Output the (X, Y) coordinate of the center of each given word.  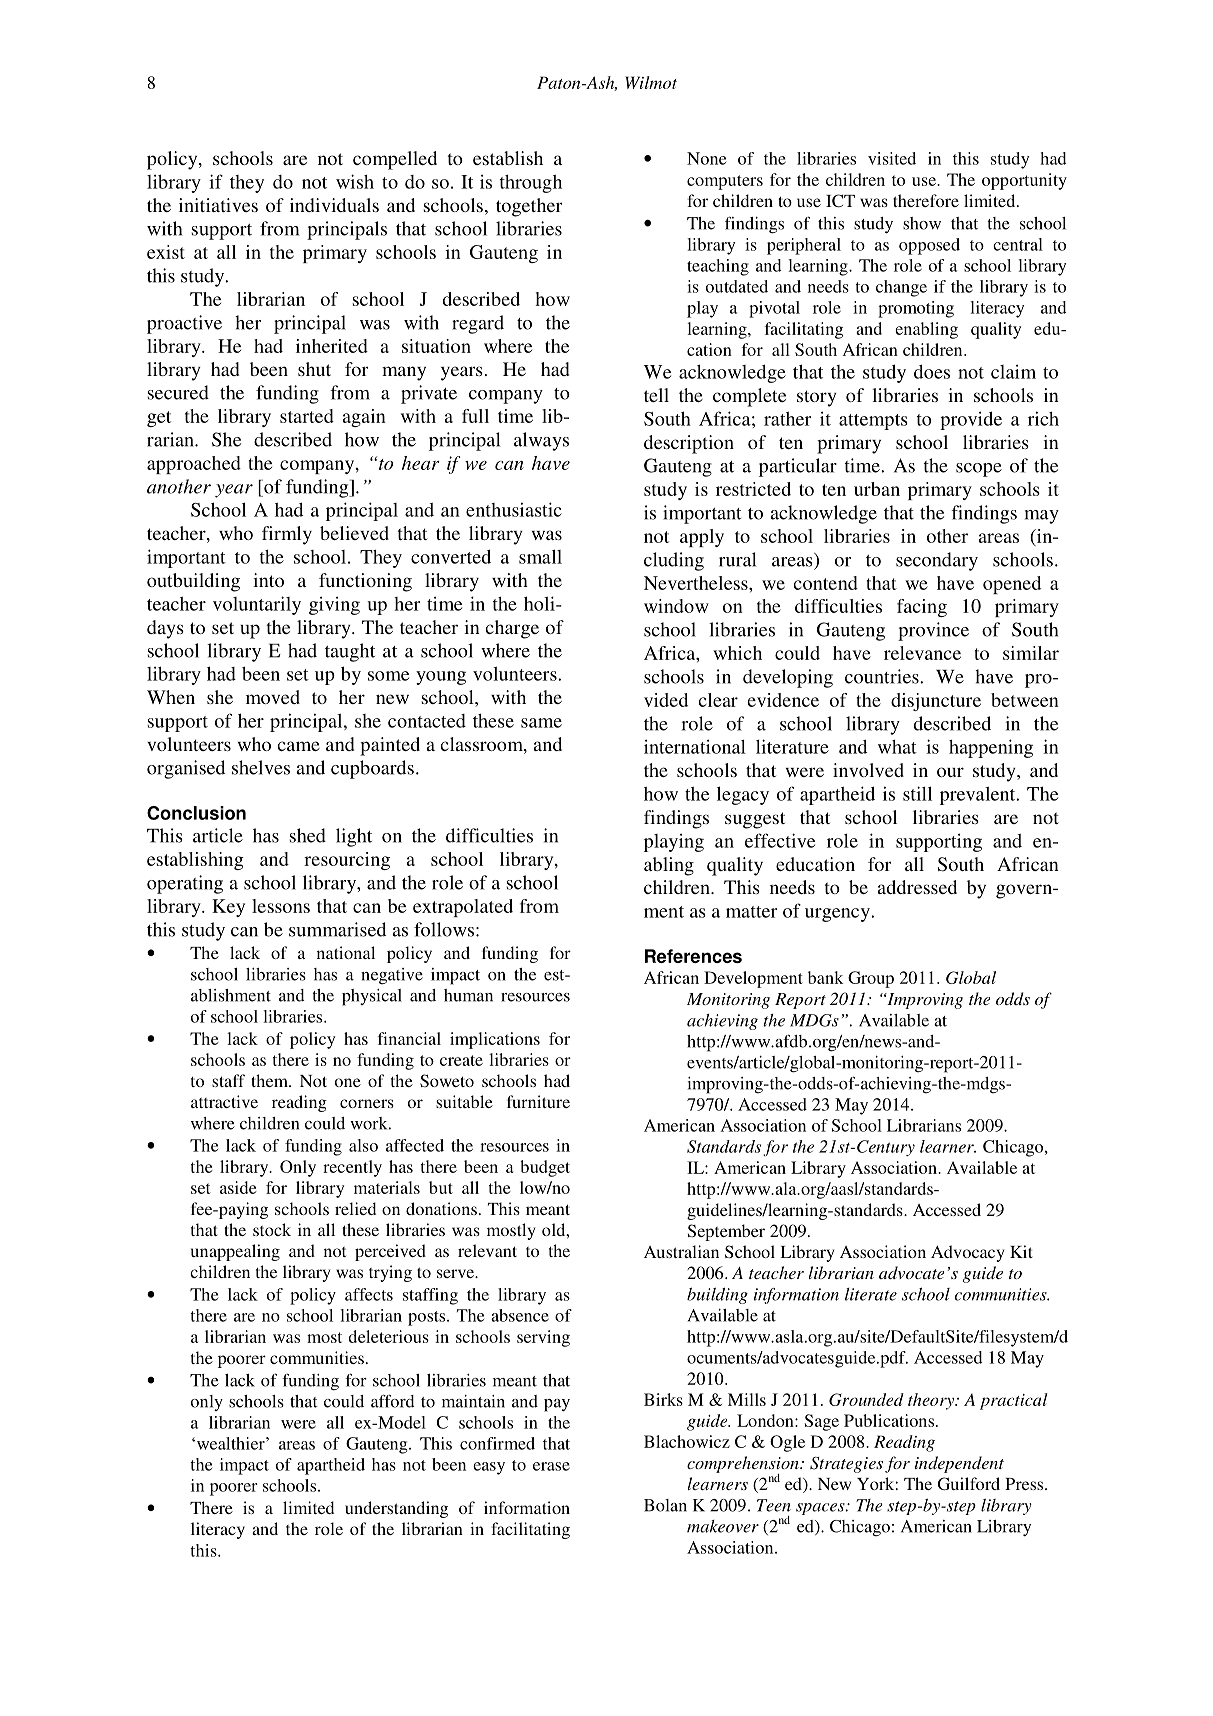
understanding (396, 1509)
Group (871, 979)
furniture (538, 1101)
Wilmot (651, 82)
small (540, 556)
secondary (937, 561)
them (270, 1080)
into (268, 580)
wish (355, 181)
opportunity (1024, 181)
